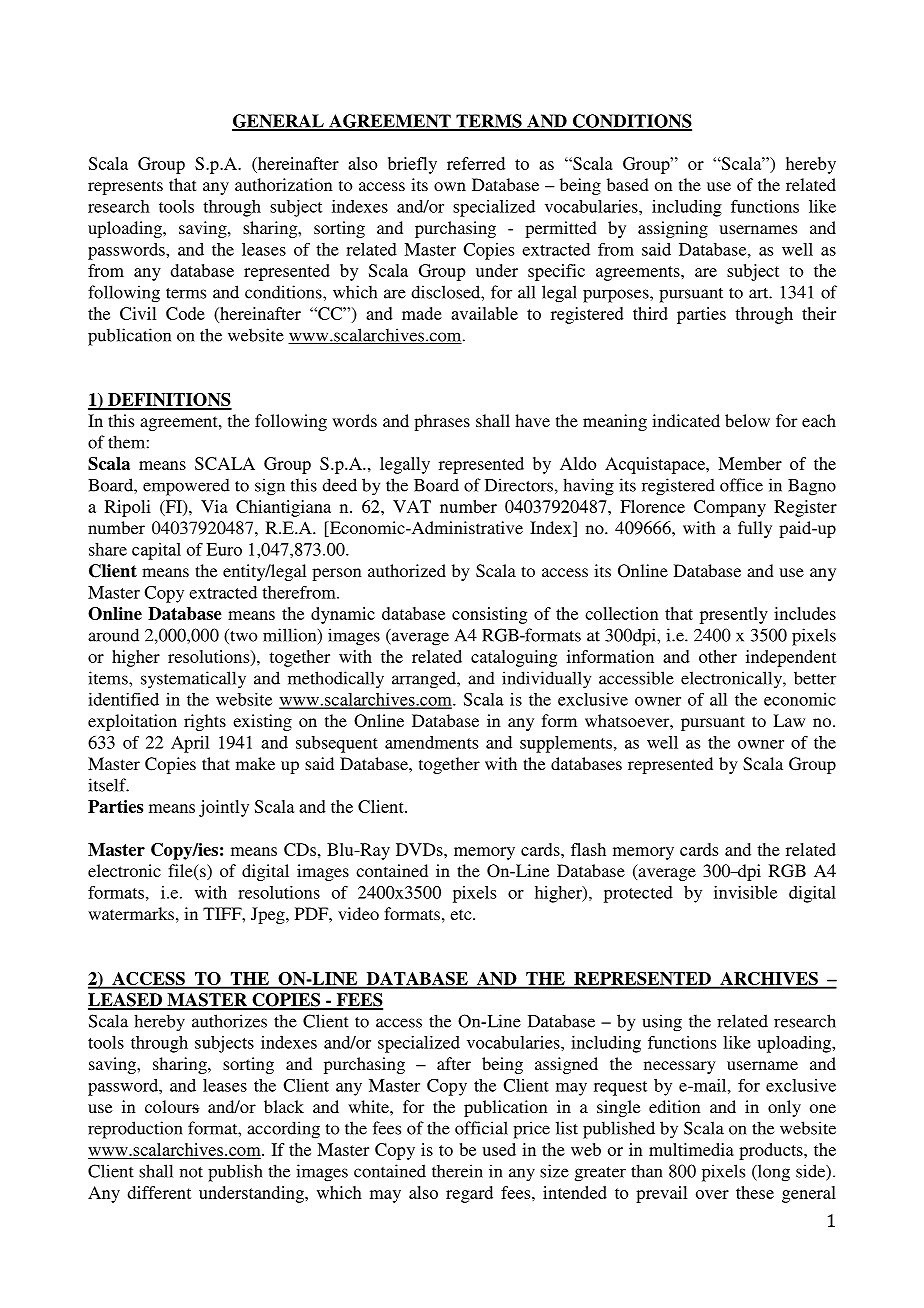 Image resolution: width=924 pixels, height=1308 pixels. Describe the element at coordinates (125, 187) in the page. I see `represents` at that location.
